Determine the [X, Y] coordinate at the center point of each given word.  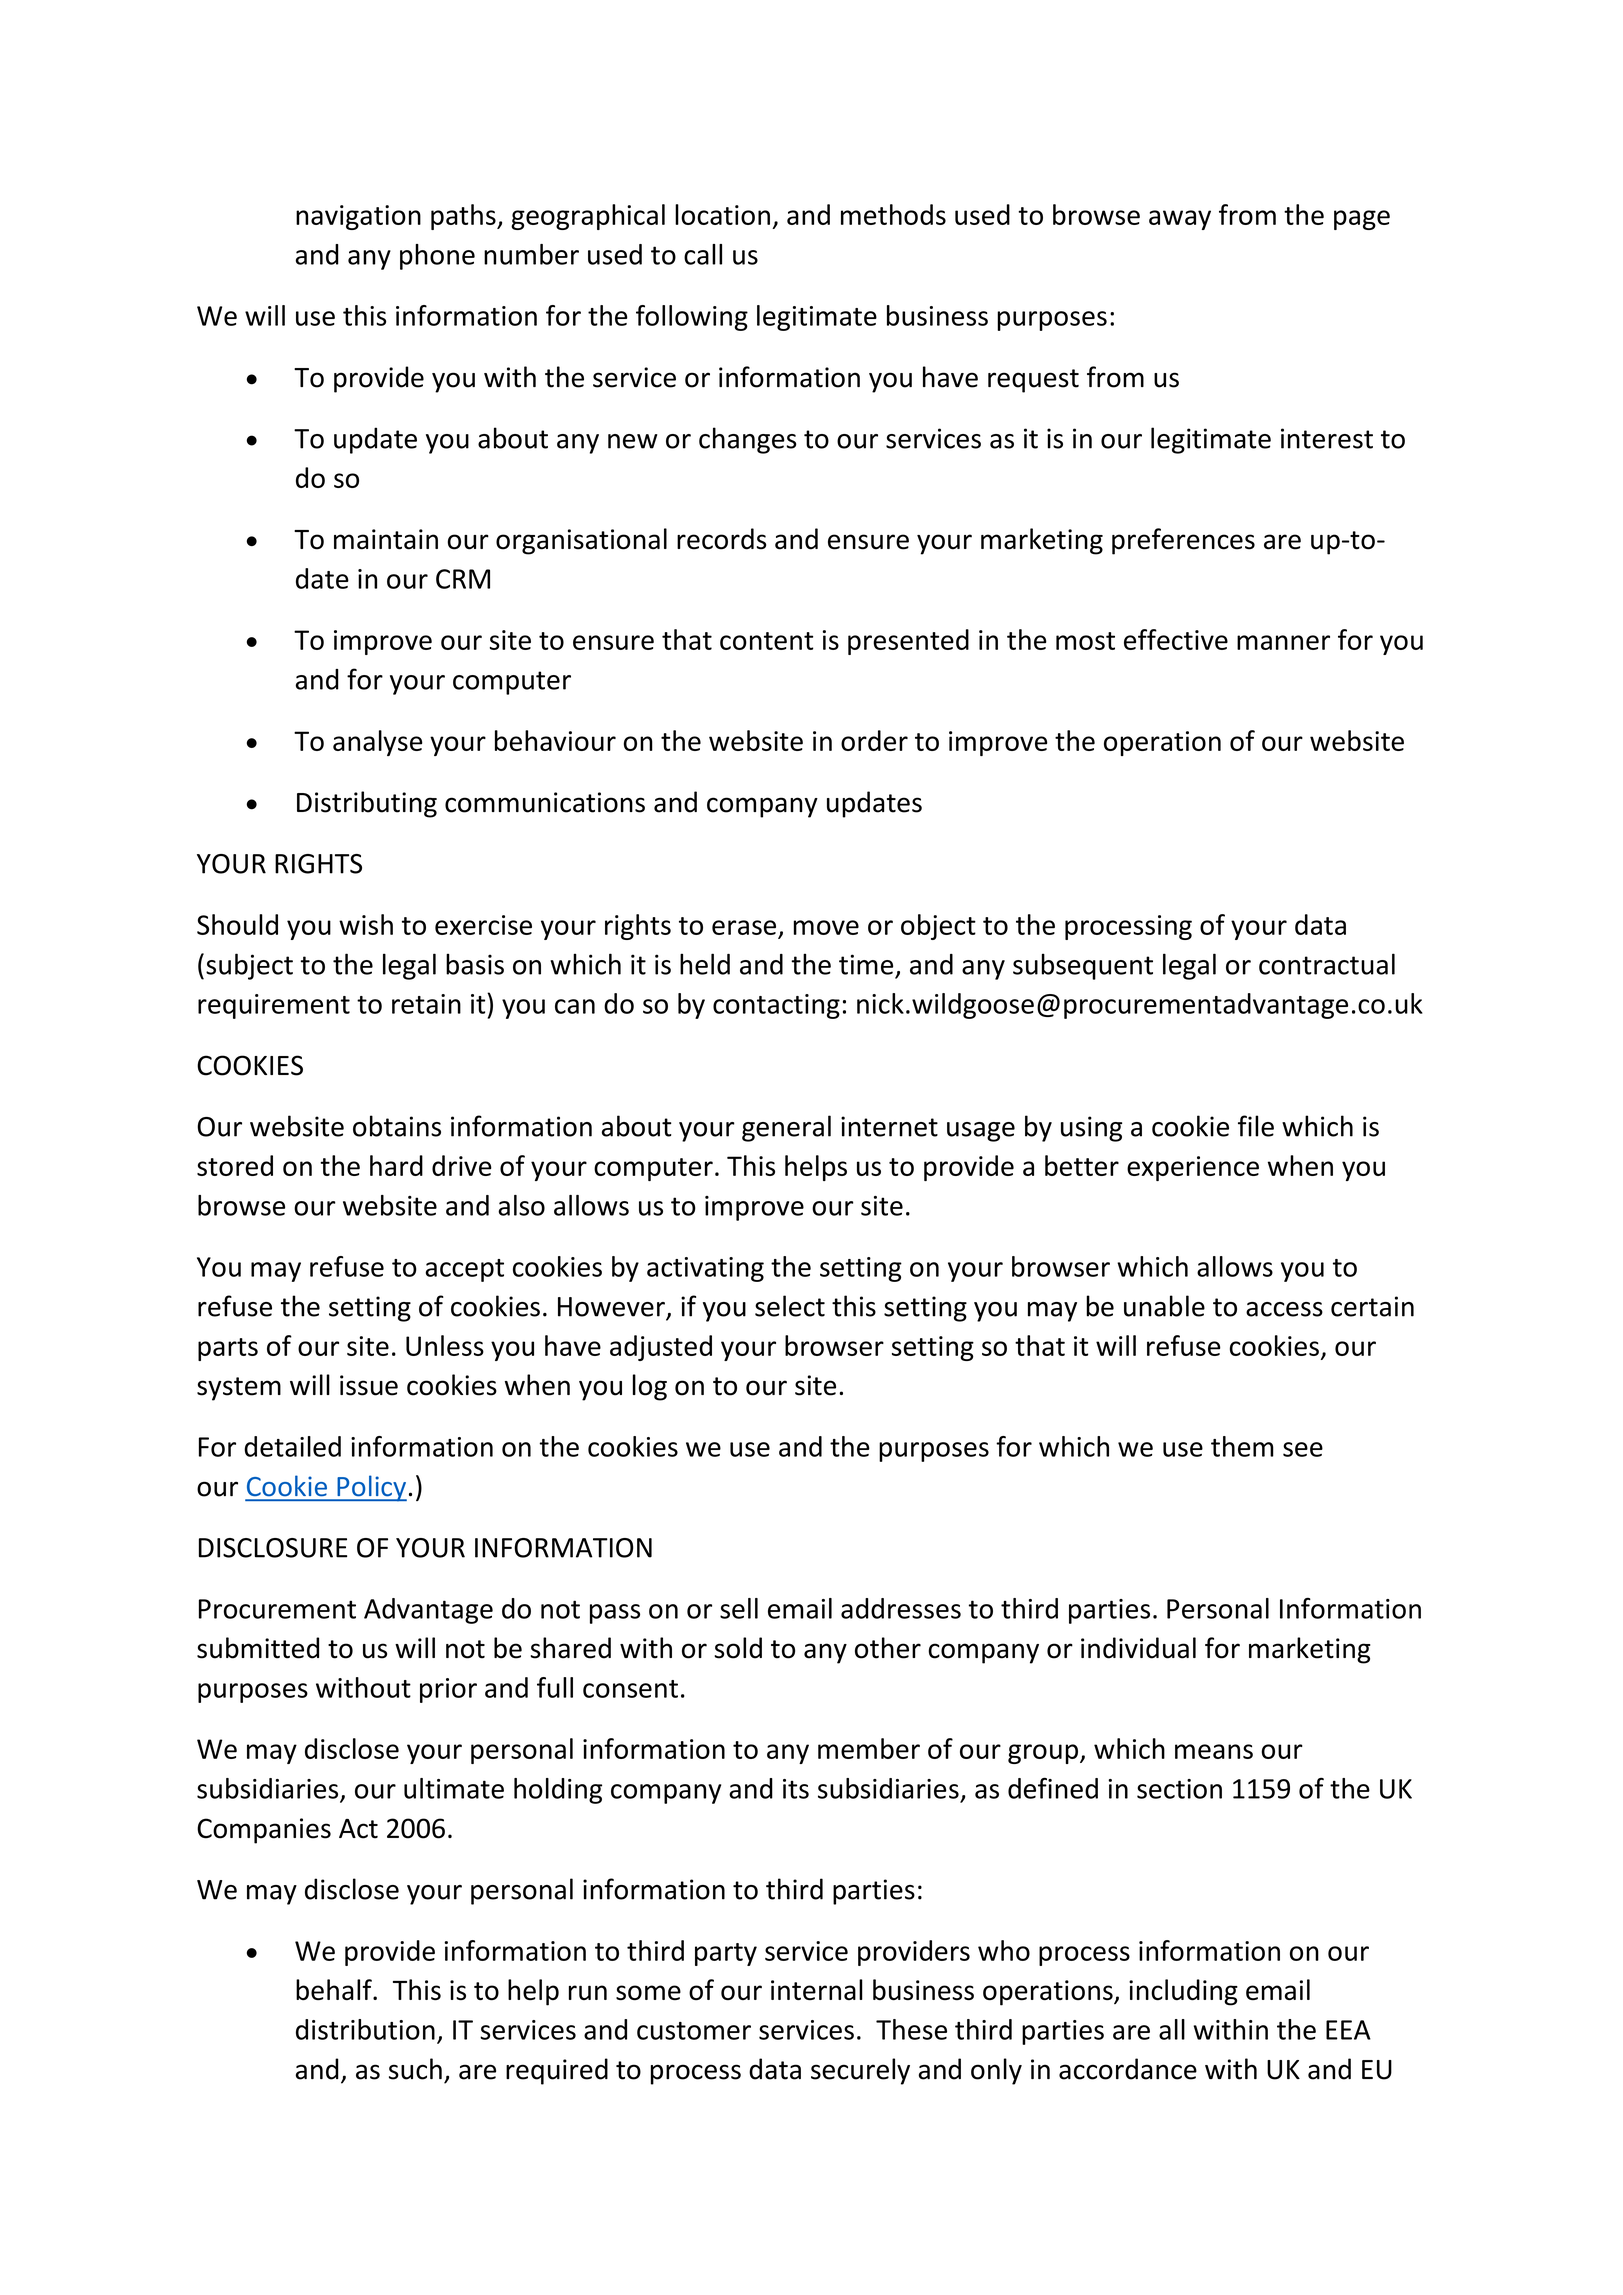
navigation [358, 217]
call [703, 254]
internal [817, 1989]
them [1242, 1446]
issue [369, 1385]
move [826, 927]
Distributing [367, 804]
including [1183, 1992]
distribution [365, 2029]
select [790, 1306]
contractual [1327, 964]
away [1180, 220]
